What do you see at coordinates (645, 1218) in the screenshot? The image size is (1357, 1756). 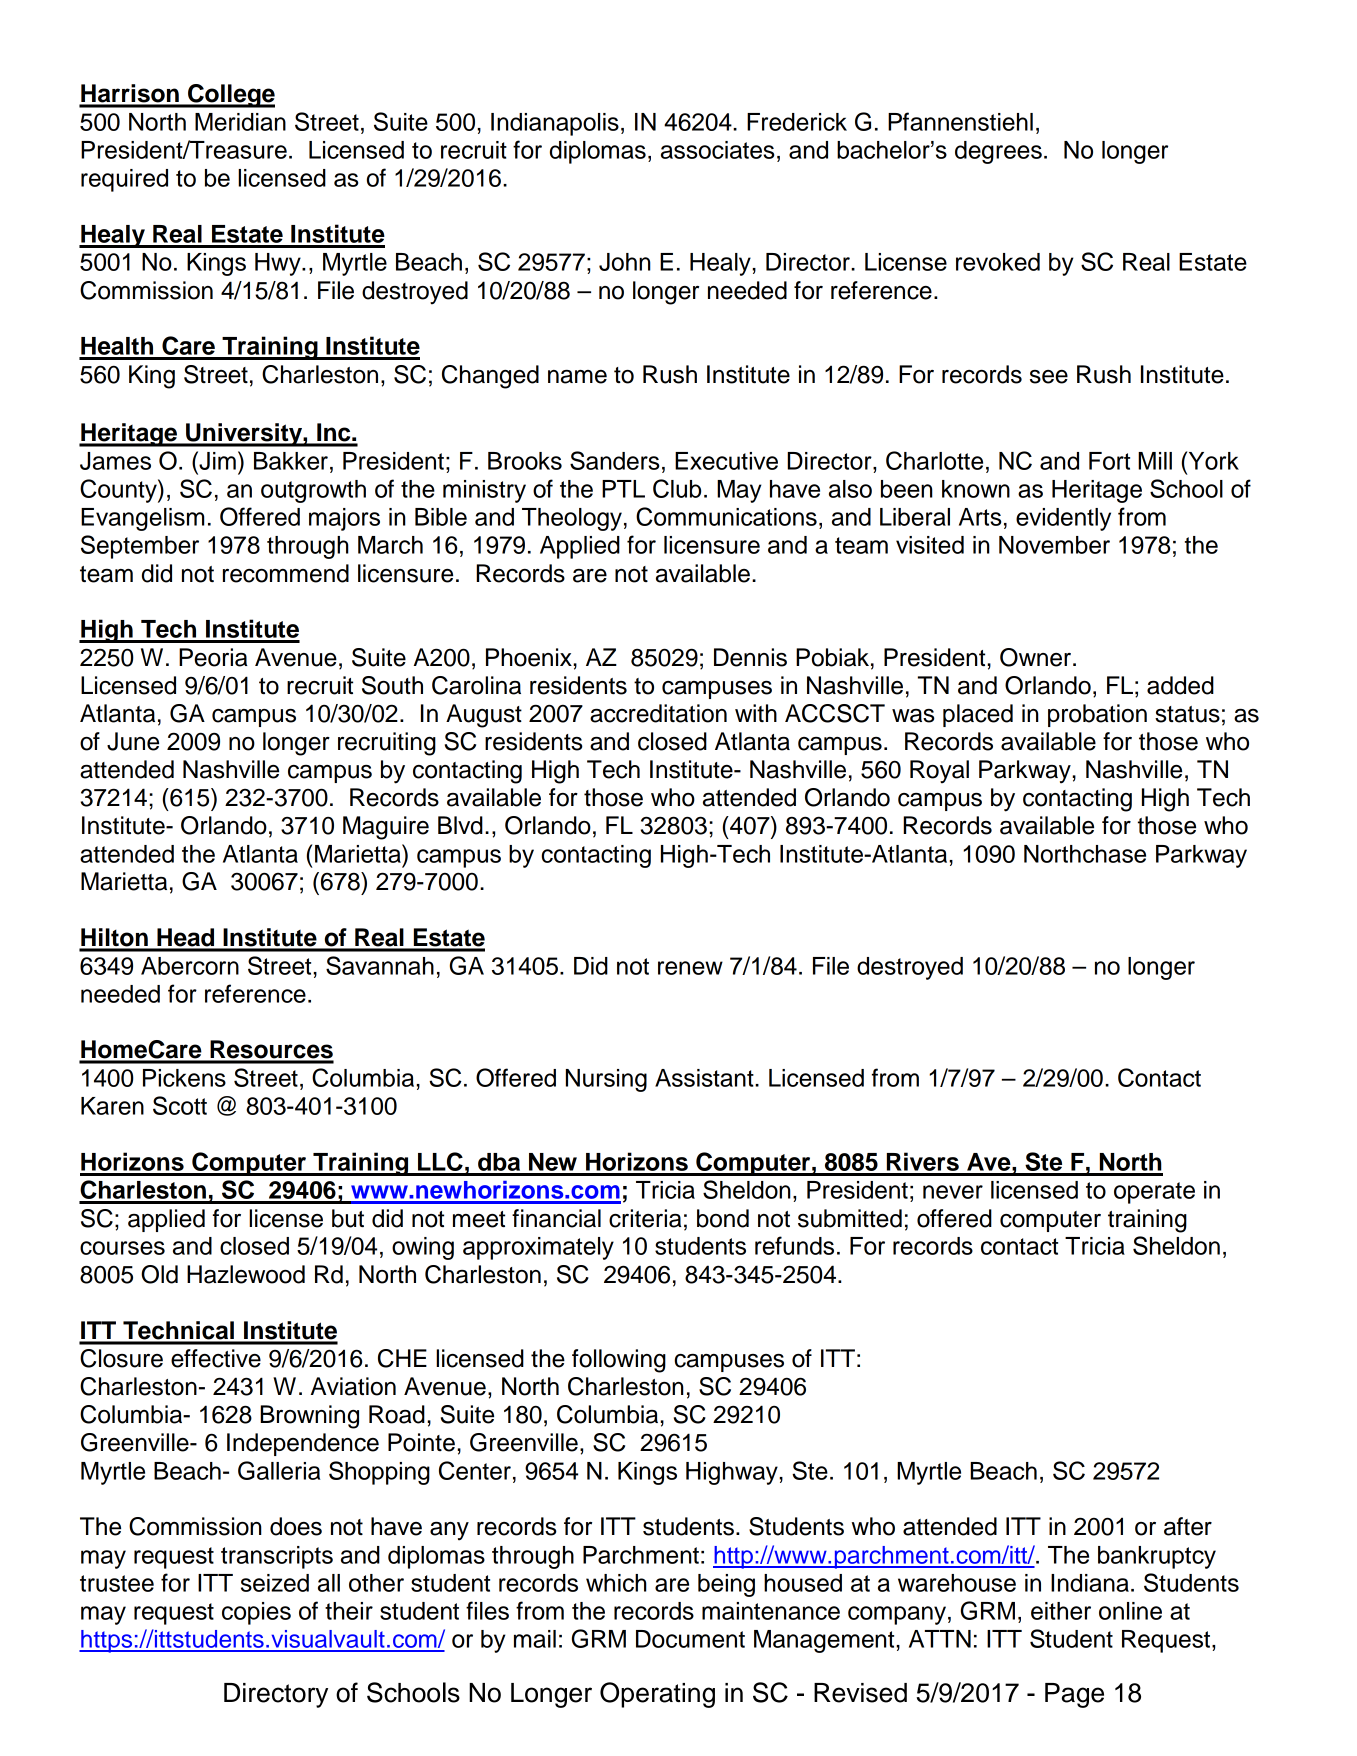 I see `criteria` at bounding box center [645, 1218].
